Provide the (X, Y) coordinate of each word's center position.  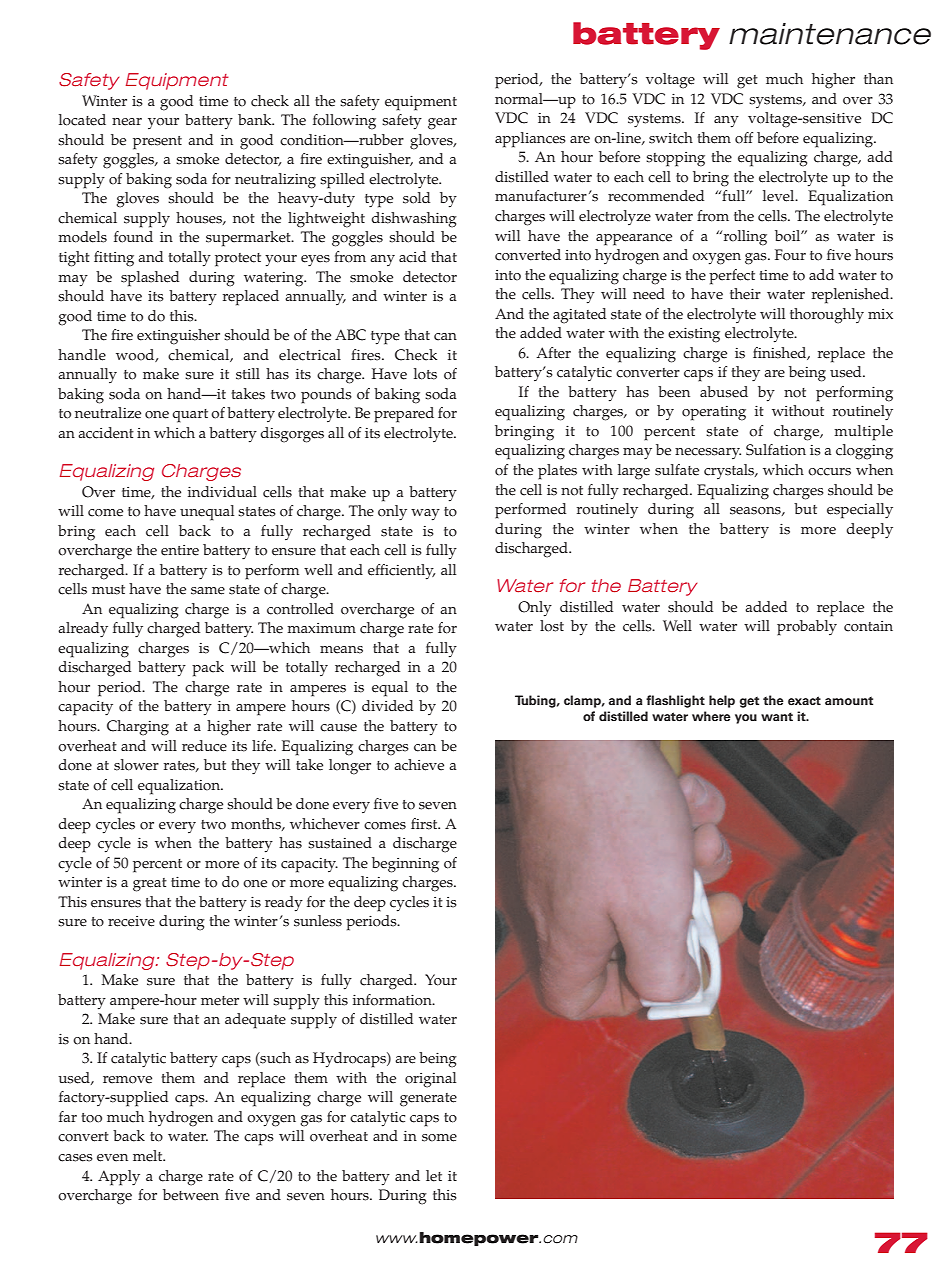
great (150, 885)
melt (149, 1156)
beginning (405, 865)
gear (442, 124)
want (777, 716)
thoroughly (827, 316)
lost (552, 626)
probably (807, 628)
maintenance (830, 34)
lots (425, 374)
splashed (150, 279)
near (127, 122)
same (208, 591)
